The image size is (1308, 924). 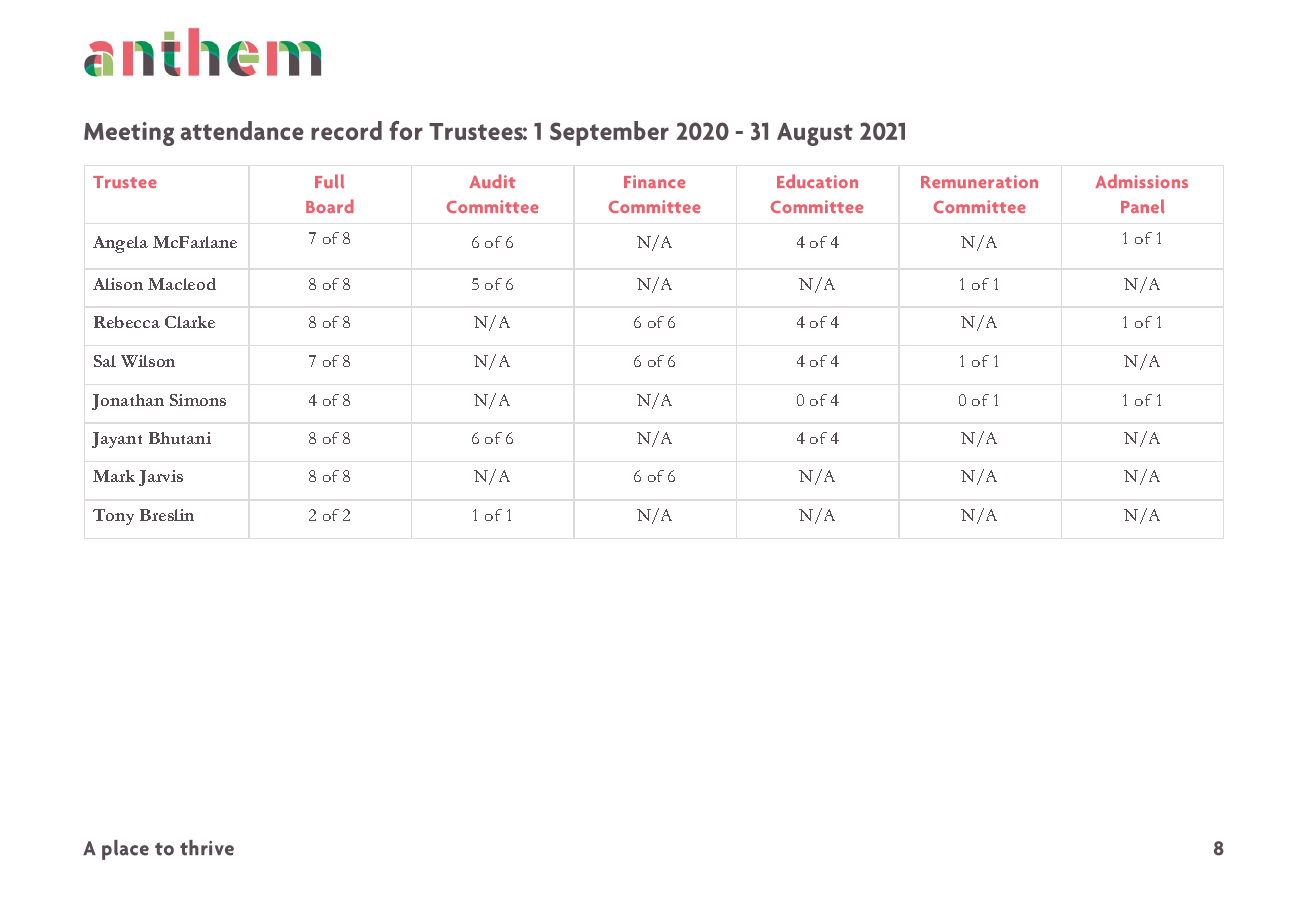 What do you see at coordinates (167, 515) in the screenshot?
I see `Breslin` at bounding box center [167, 515].
